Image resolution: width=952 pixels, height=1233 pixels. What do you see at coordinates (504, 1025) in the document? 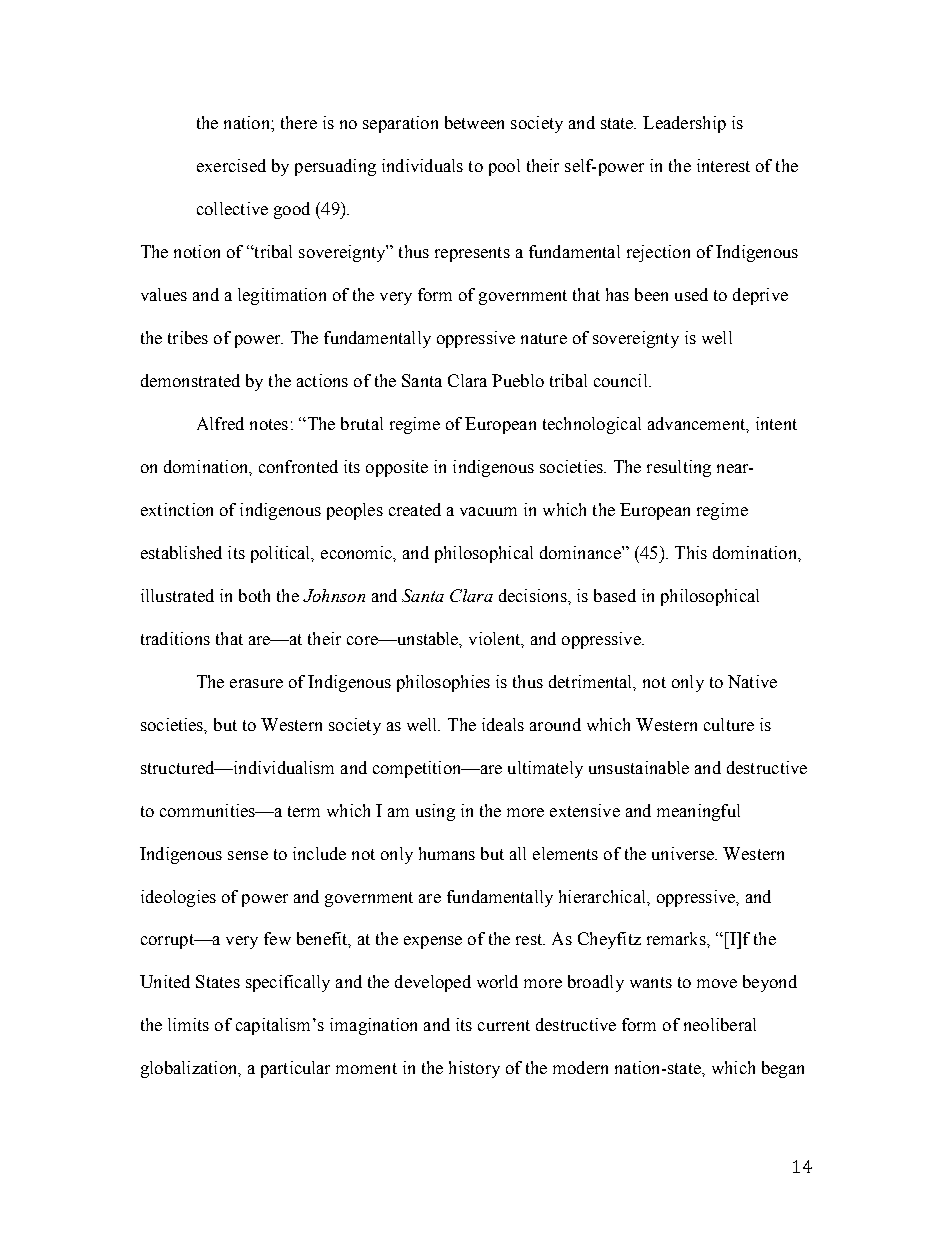
I see `current` at bounding box center [504, 1025].
